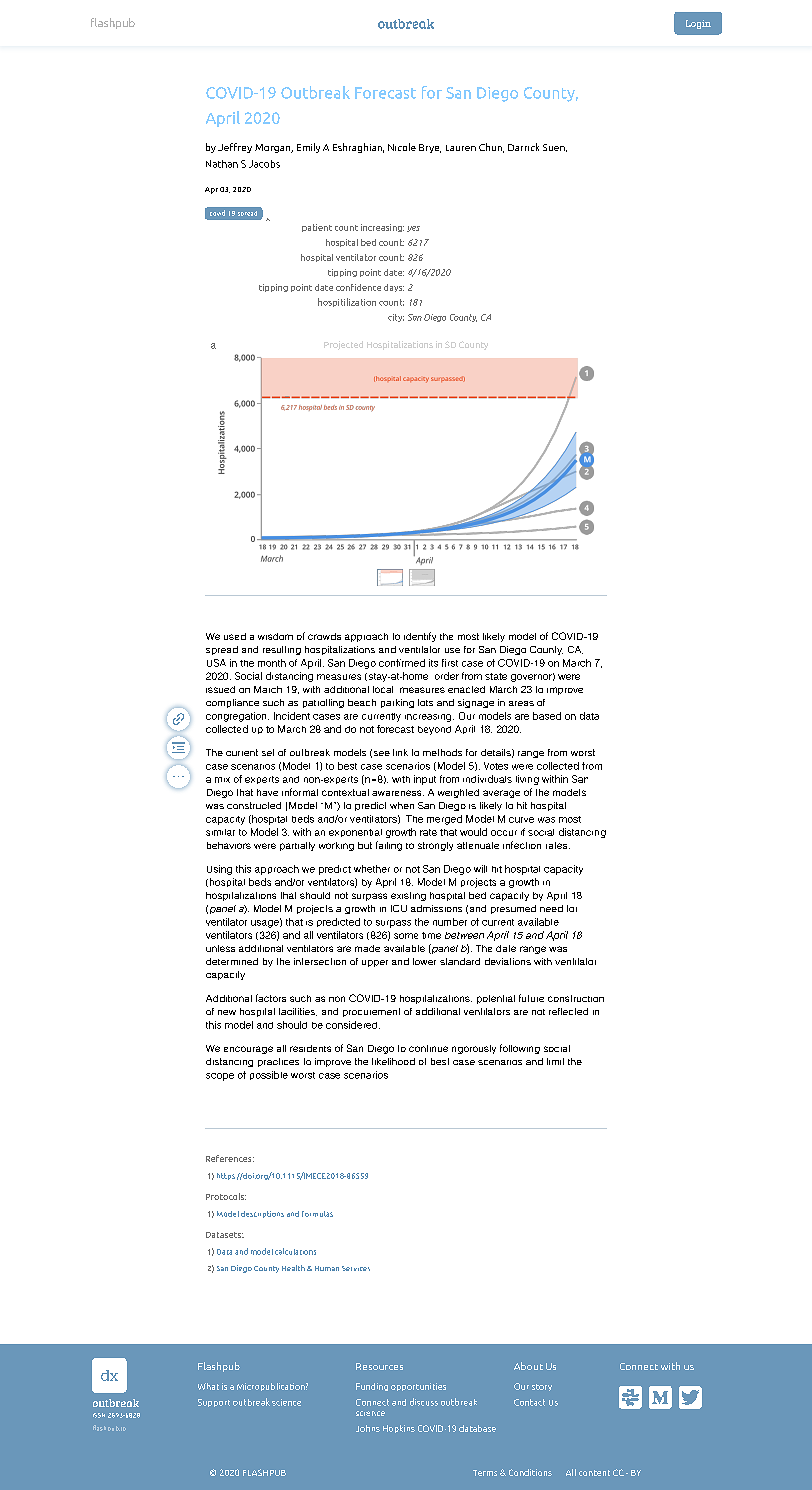 The height and width of the screenshot is (1490, 812). What do you see at coordinates (222, 164) in the screenshot?
I see `Nathan` at bounding box center [222, 164].
